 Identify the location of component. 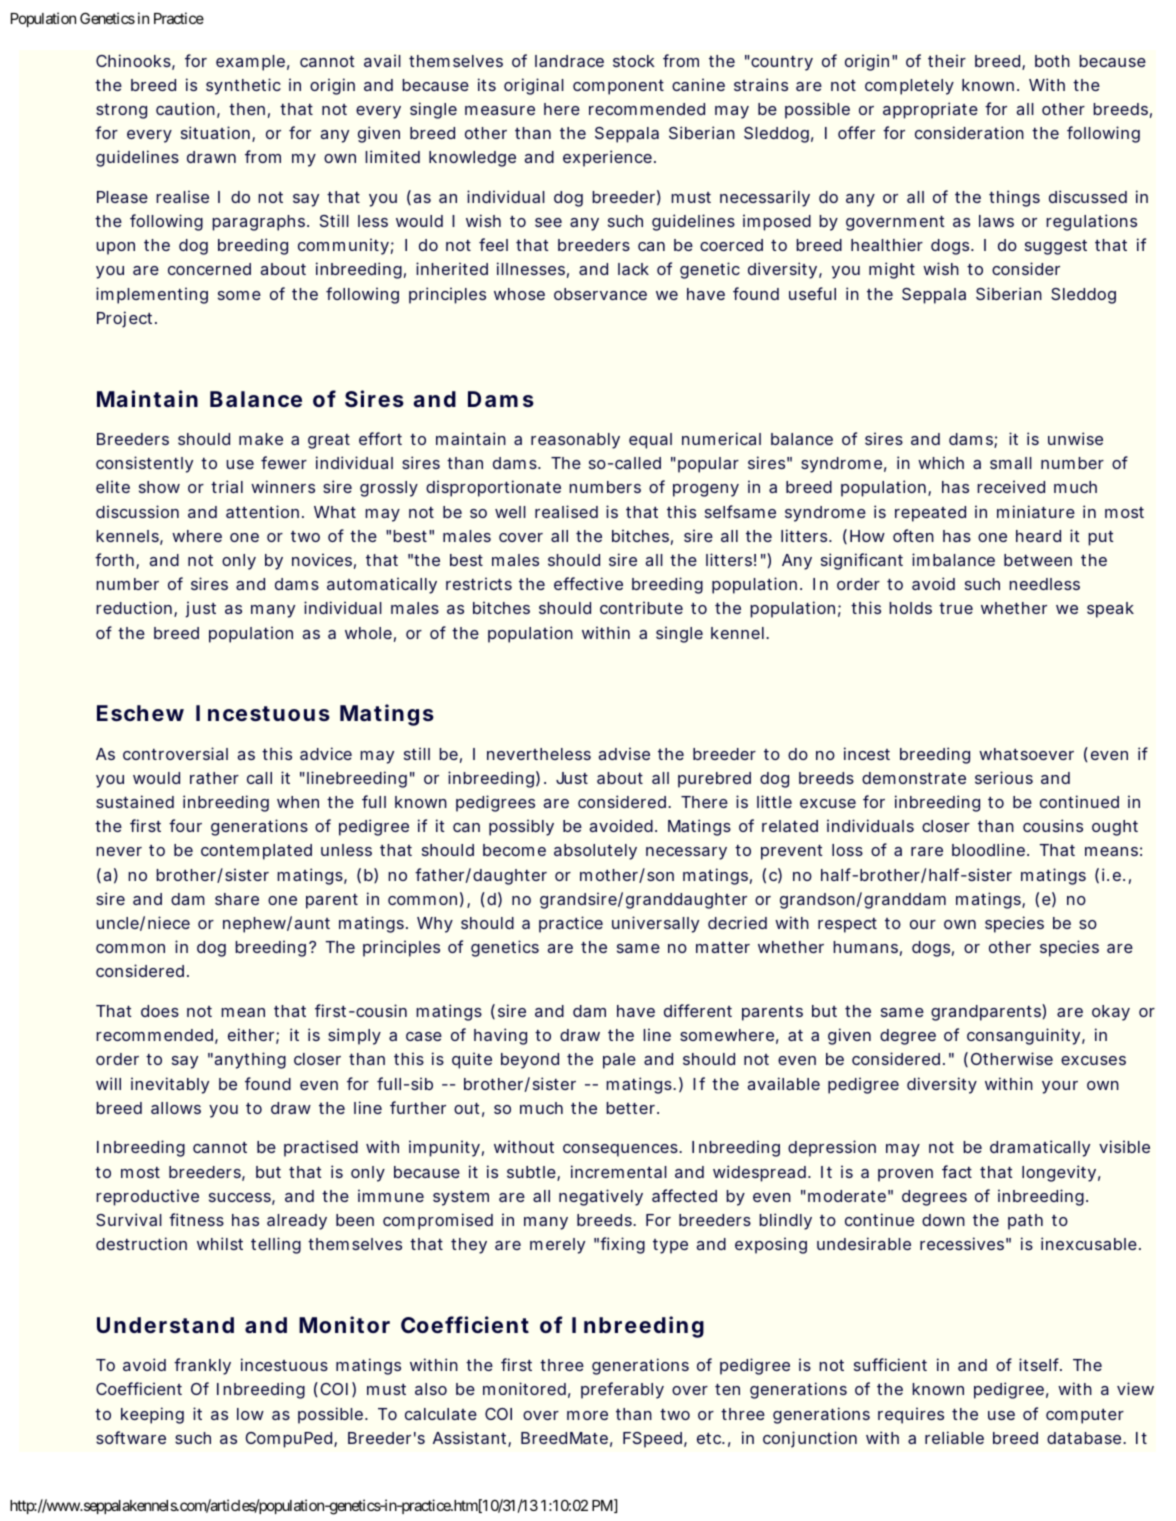
(618, 87).
